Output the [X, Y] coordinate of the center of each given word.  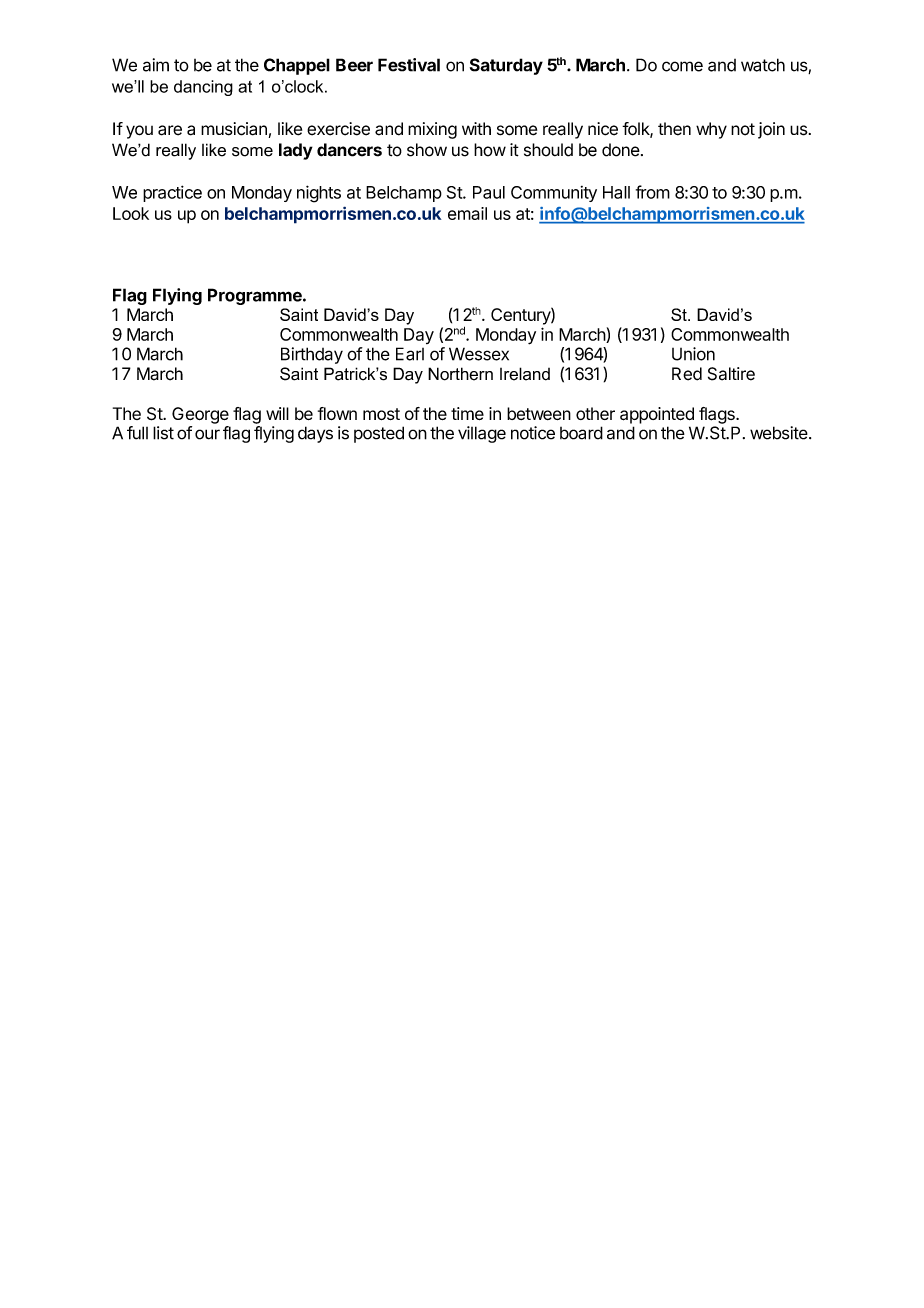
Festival [409, 65]
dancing [203, 88]
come [682, 66]
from [653, 192]
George [200, 415]
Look [131, 213]
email [467, 213]
